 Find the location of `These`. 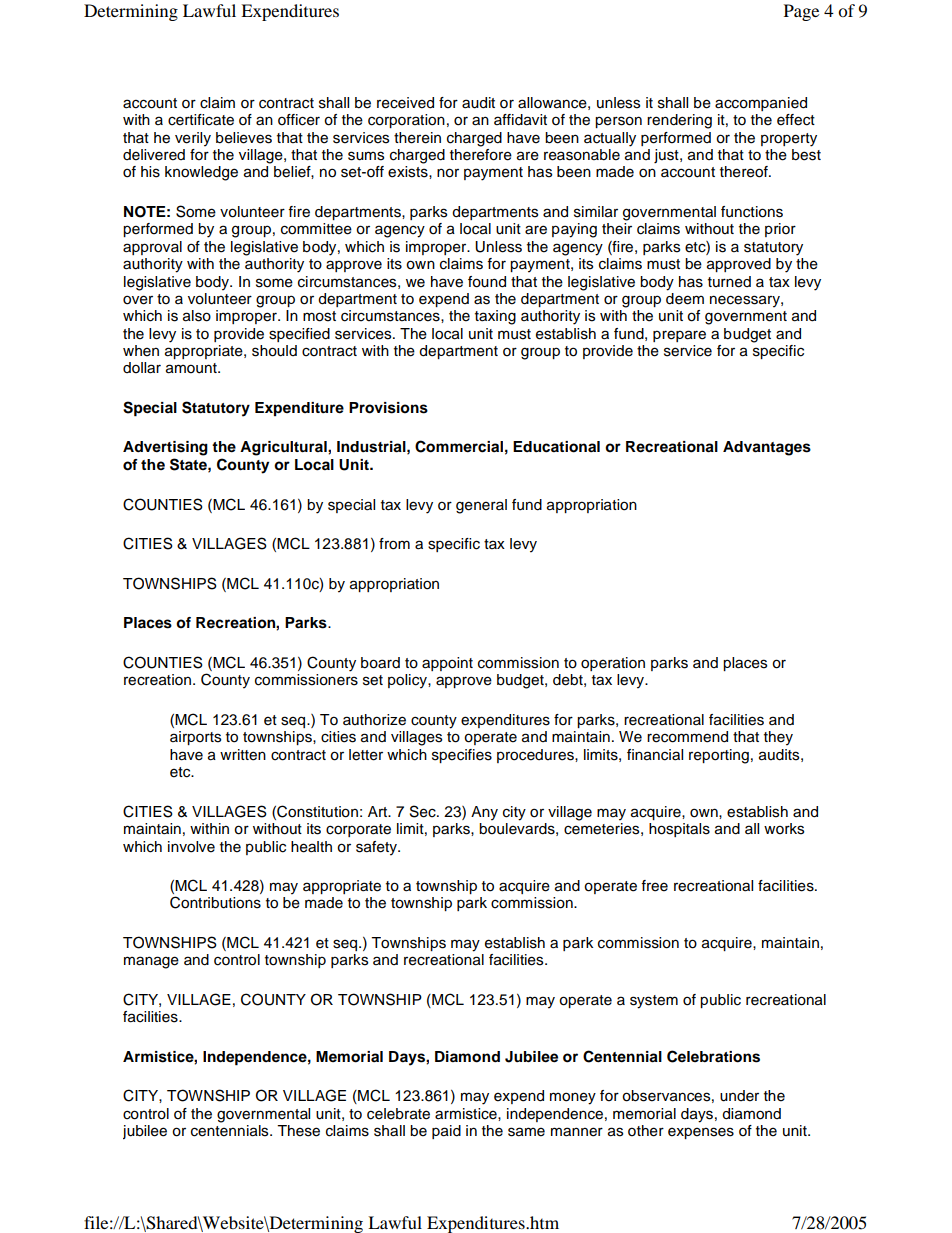

These is located at coordinates (298, 1131).
